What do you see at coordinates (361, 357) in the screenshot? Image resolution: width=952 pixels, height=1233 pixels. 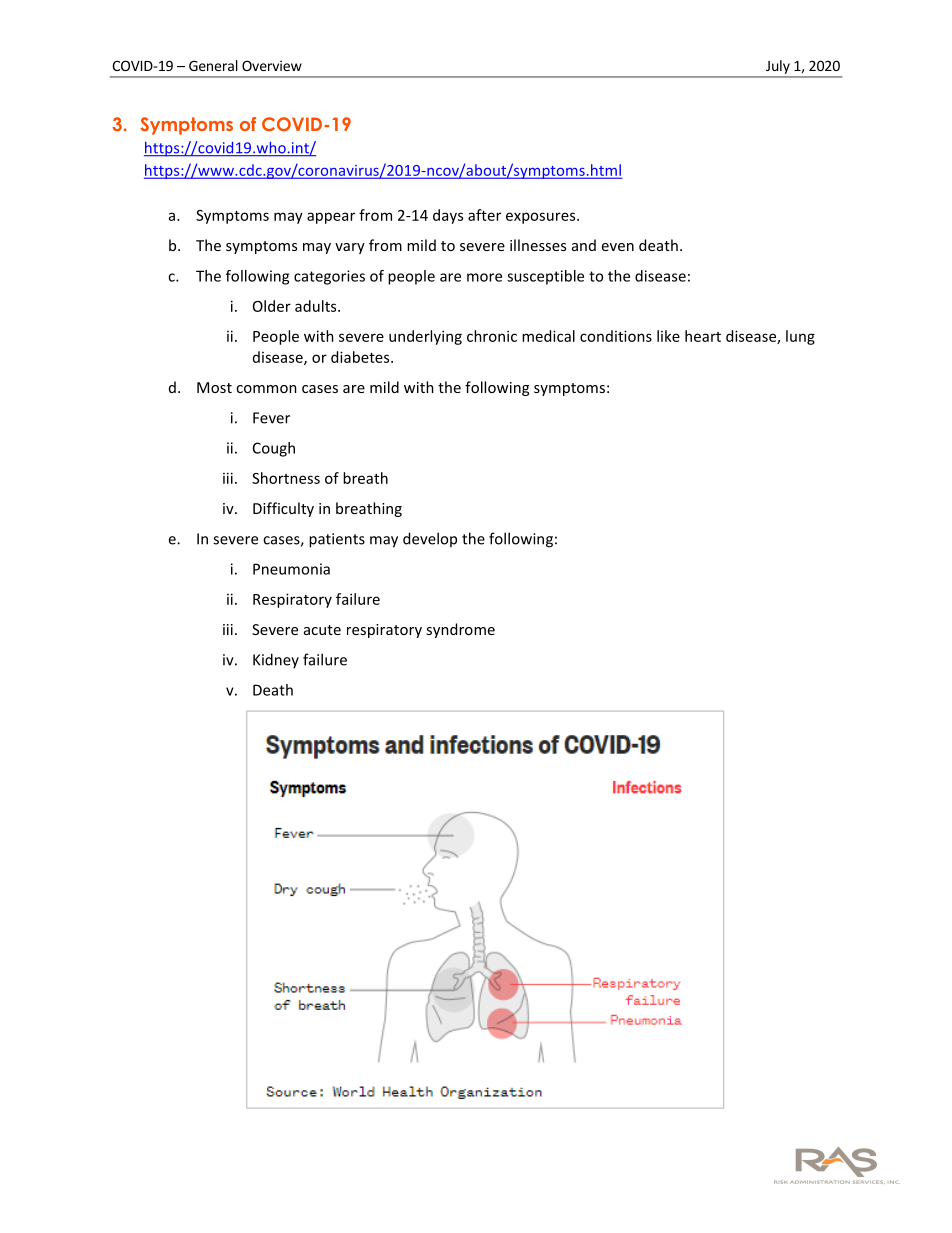 I see `diabetes` at bounding box center [361, 357].
